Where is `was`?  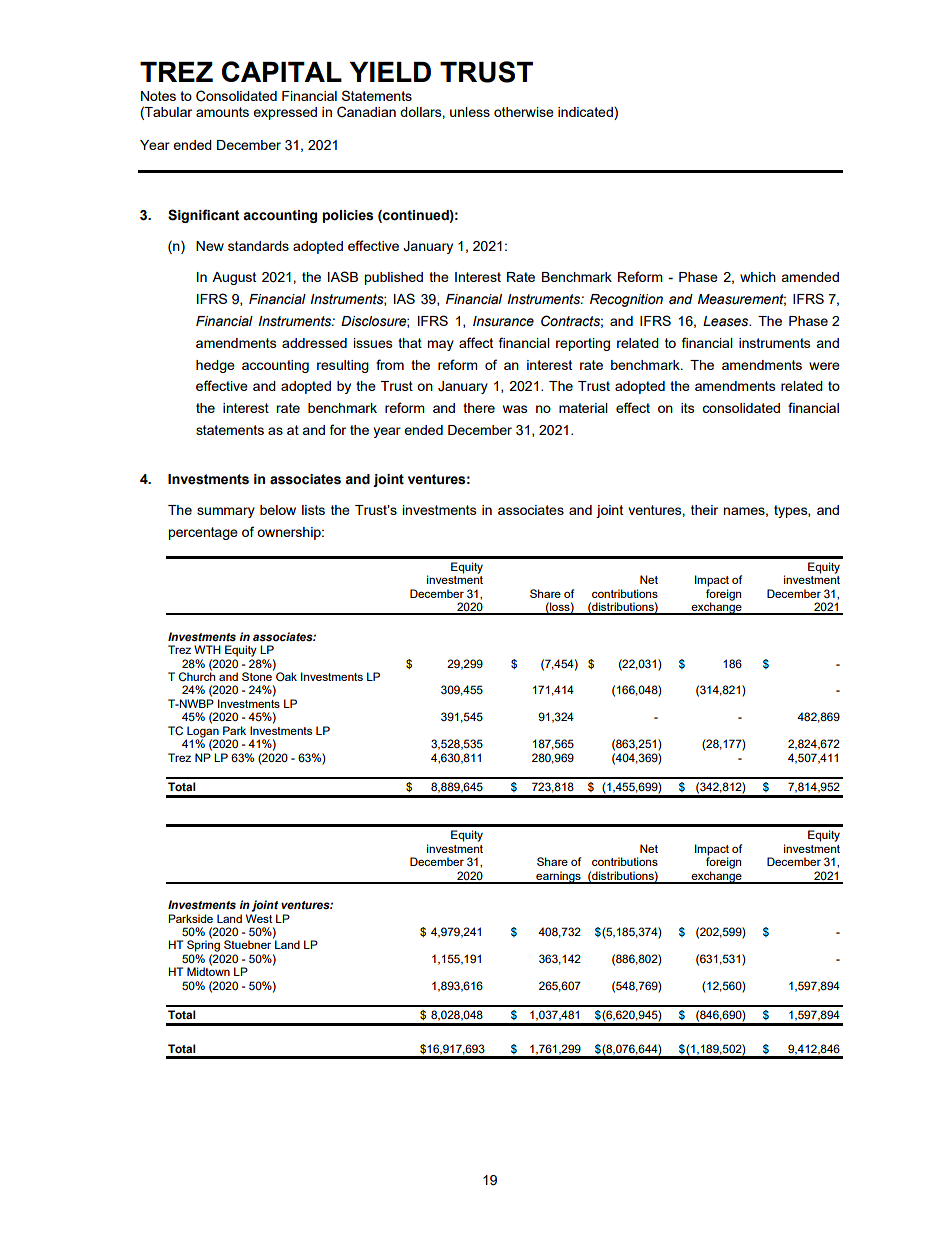
was is located at coordinates (515, 409).
